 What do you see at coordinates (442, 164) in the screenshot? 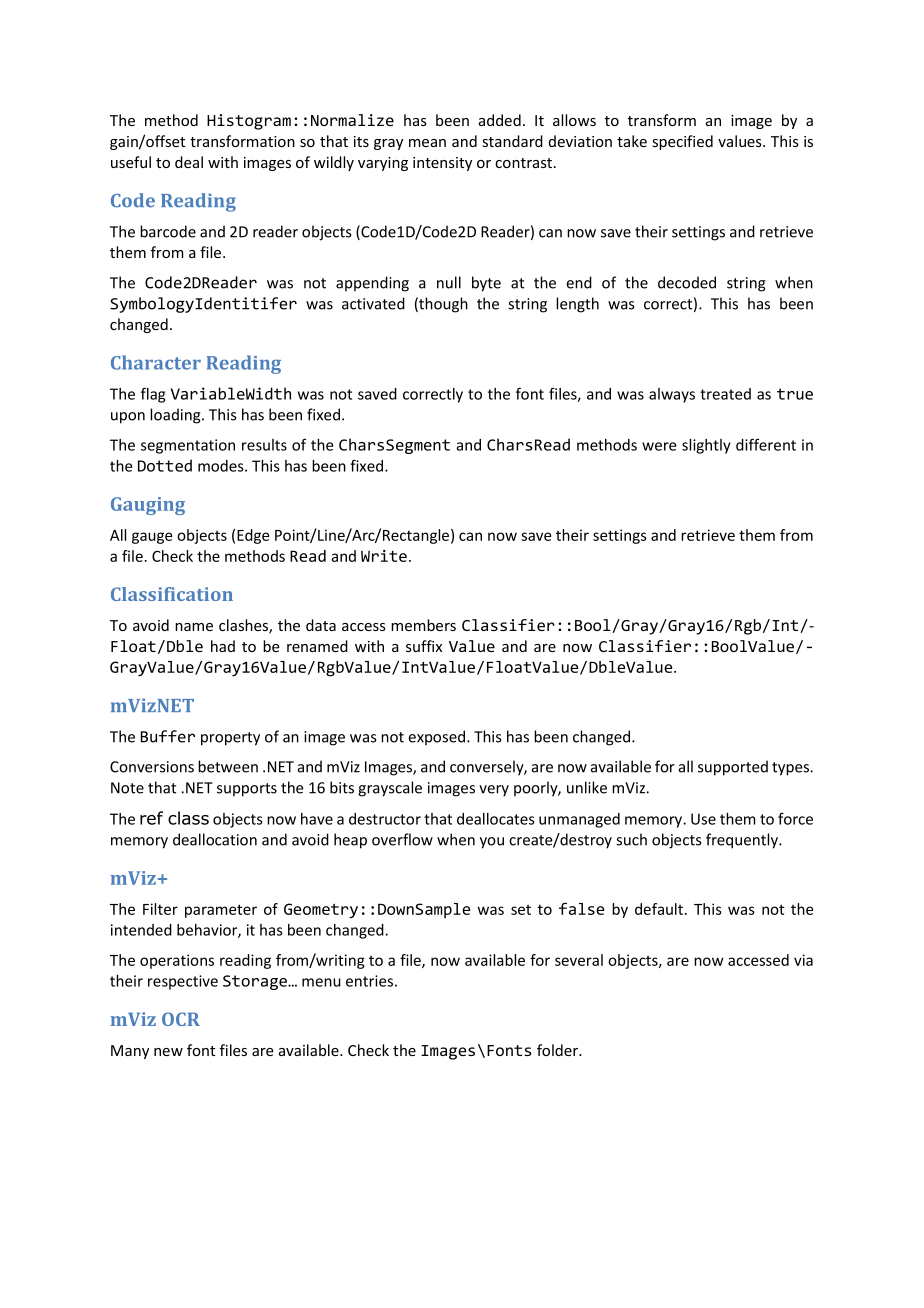
I see `intensity` at bounding box center [442, 164].
